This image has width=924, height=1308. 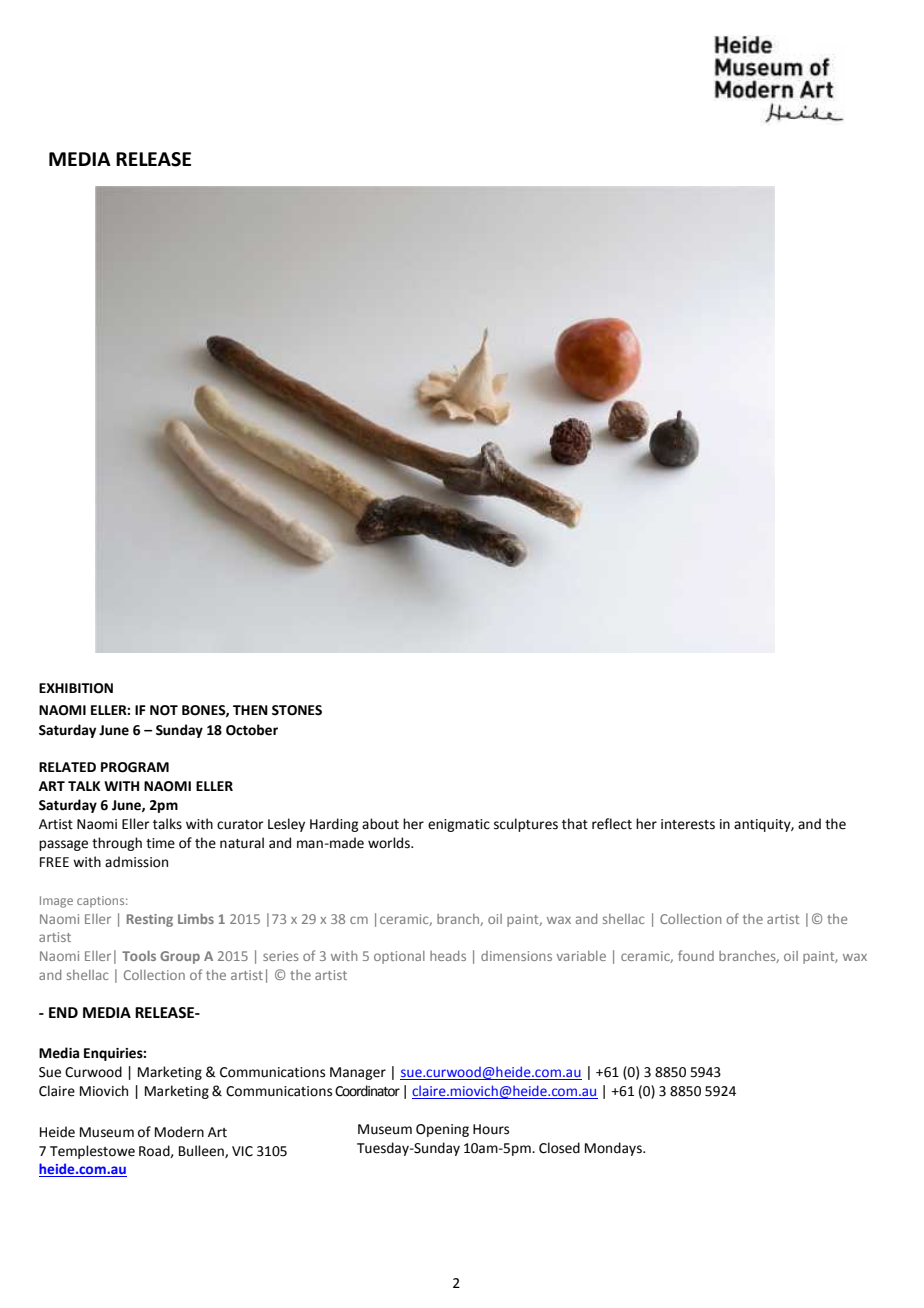 What do you see at coordinates (179, 1132) in the image?
I see `Modern` at bounding box center [179, 1132].
